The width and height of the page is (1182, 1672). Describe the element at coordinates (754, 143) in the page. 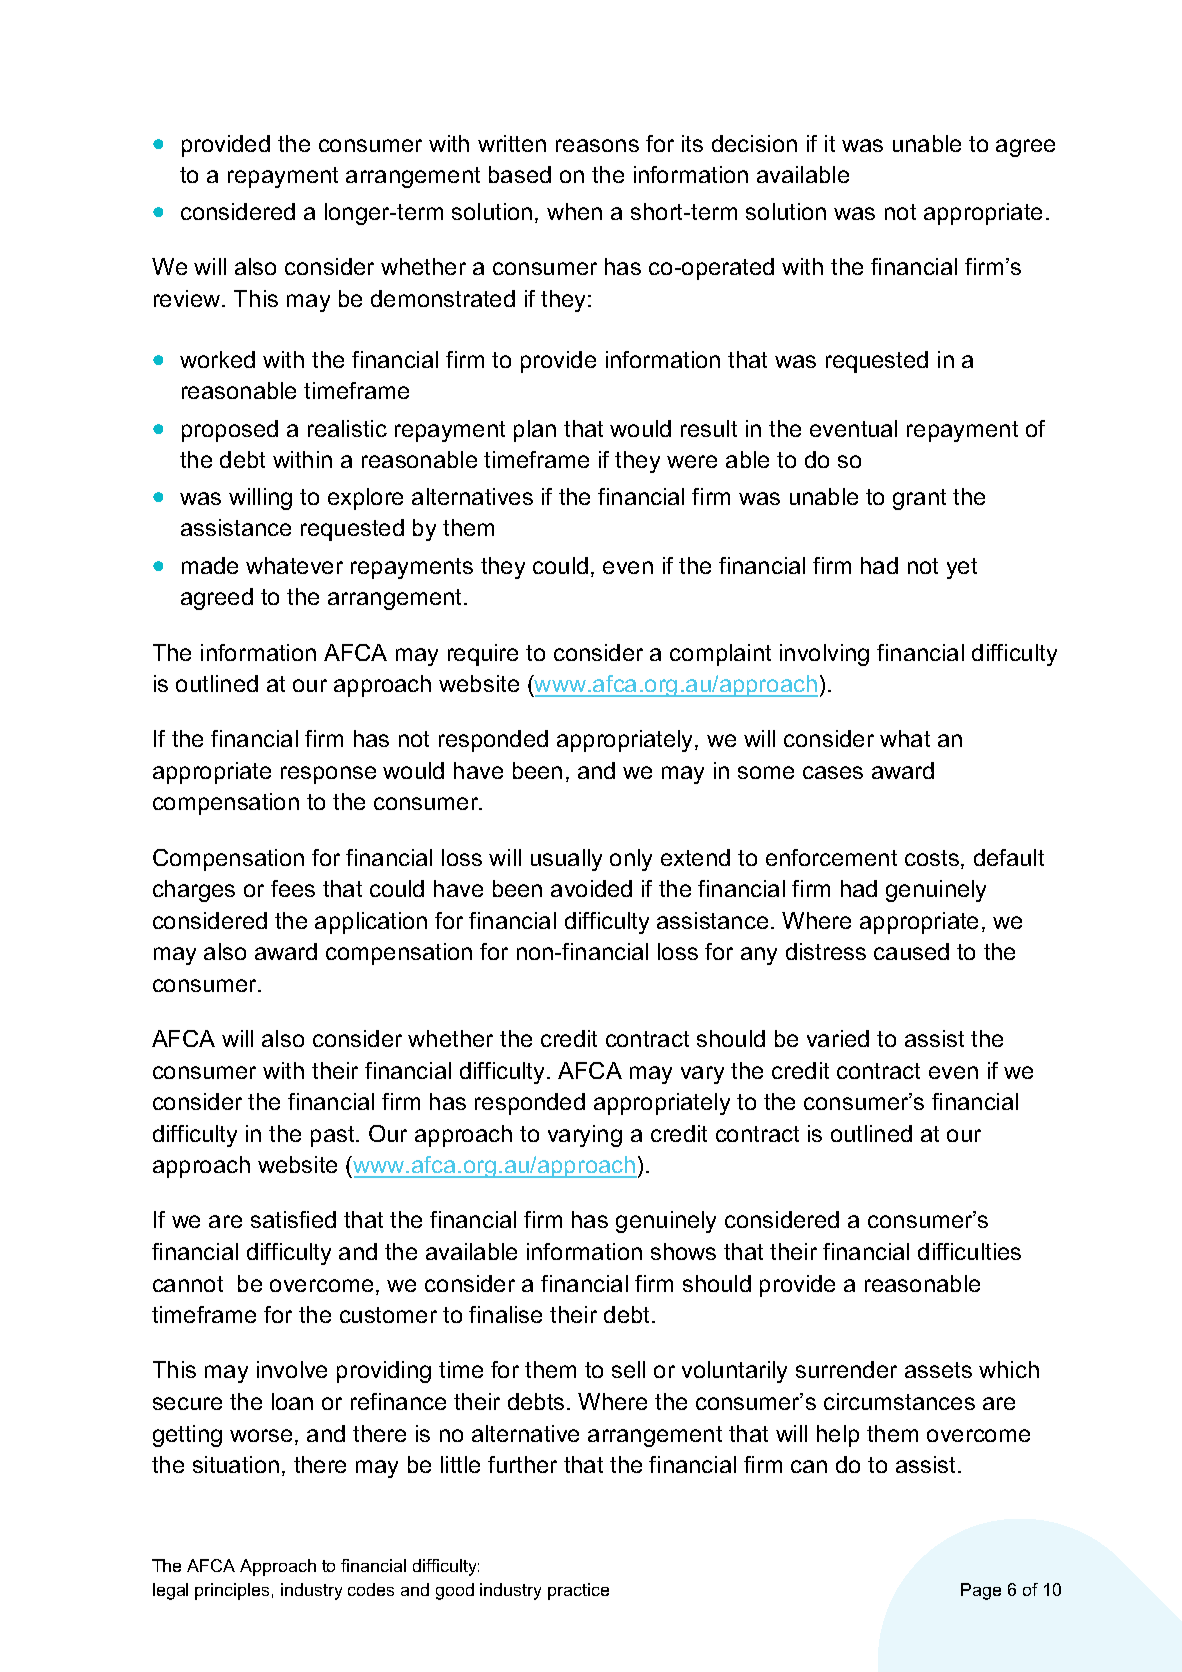

I see `decision` at that location.
